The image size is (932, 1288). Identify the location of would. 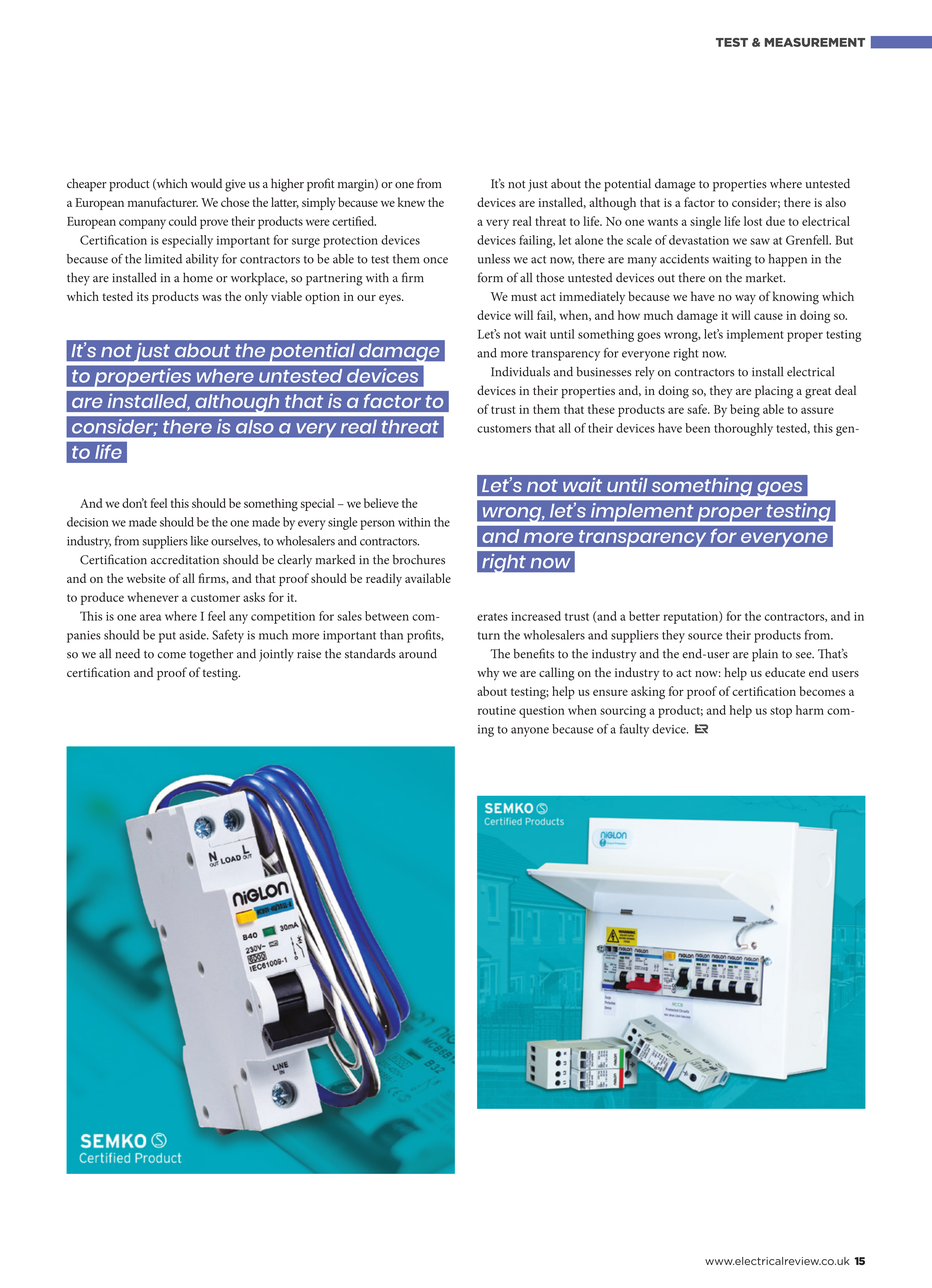
(206, 183).
